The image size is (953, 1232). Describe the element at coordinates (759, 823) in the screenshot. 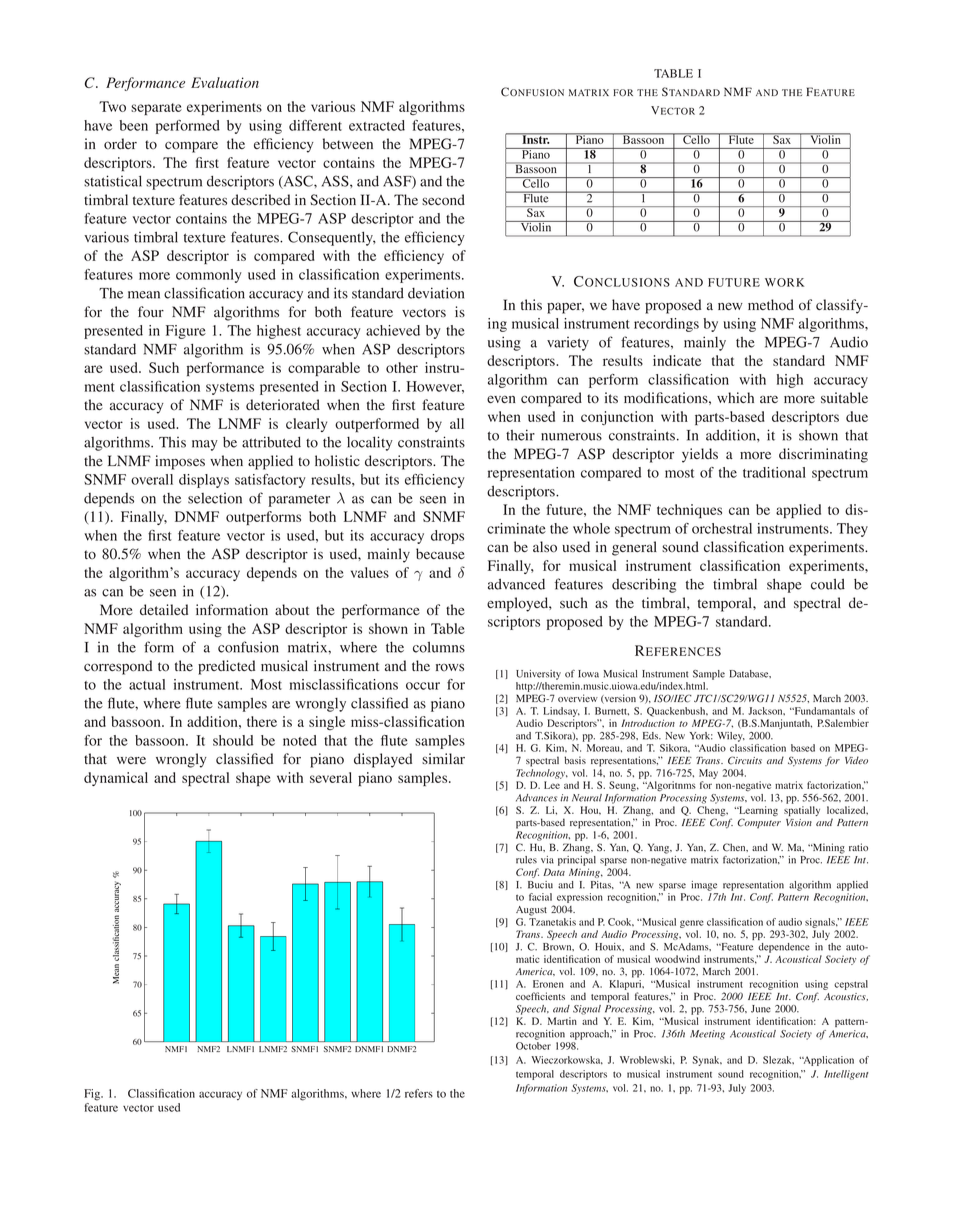

I see `Computer` at that location.
